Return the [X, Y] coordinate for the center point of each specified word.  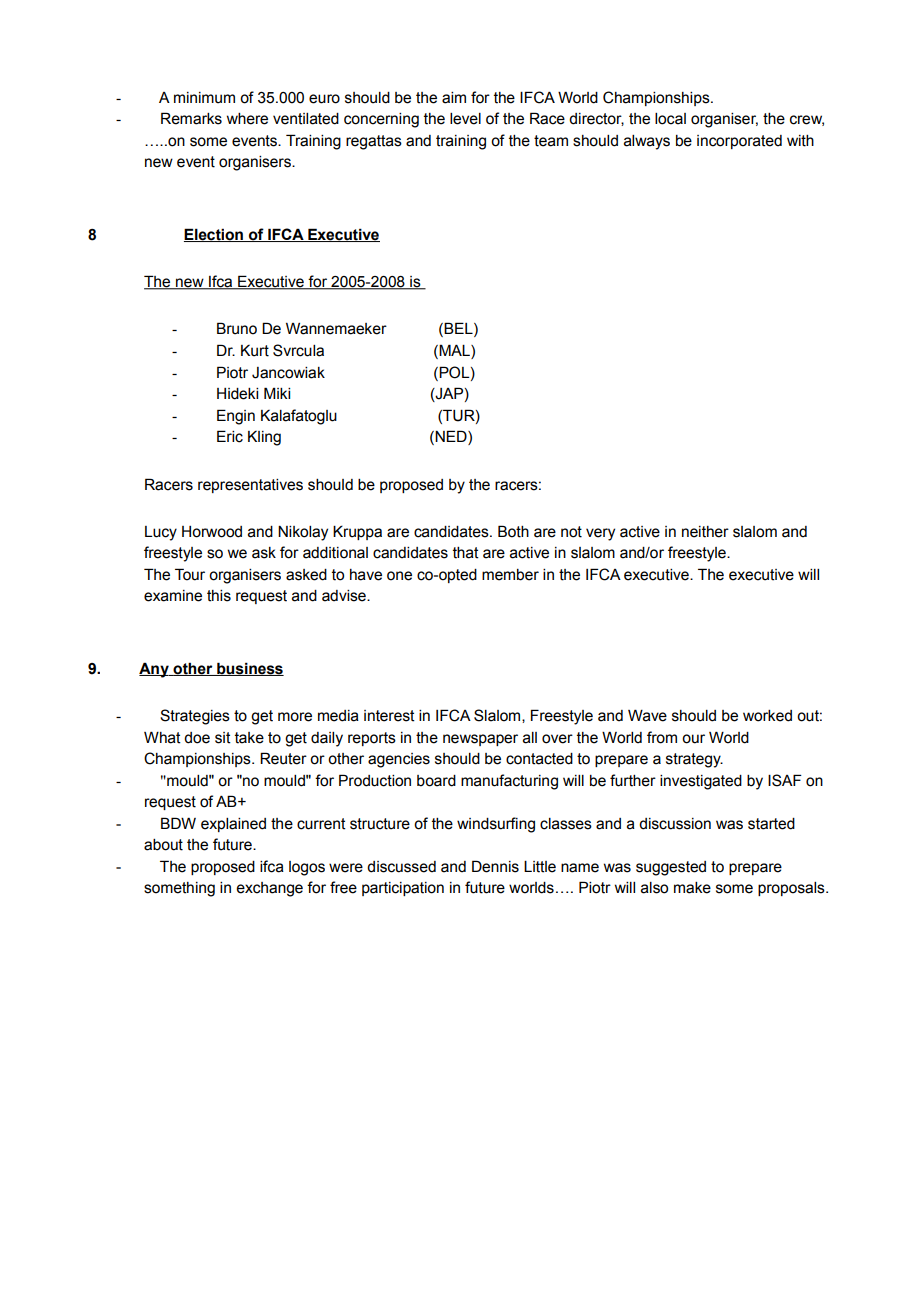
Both [513, 531]
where [247, 119]
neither [705, 532]
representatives [250, 486]
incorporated [739, 142]
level [465, 119]
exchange [269, 889]
